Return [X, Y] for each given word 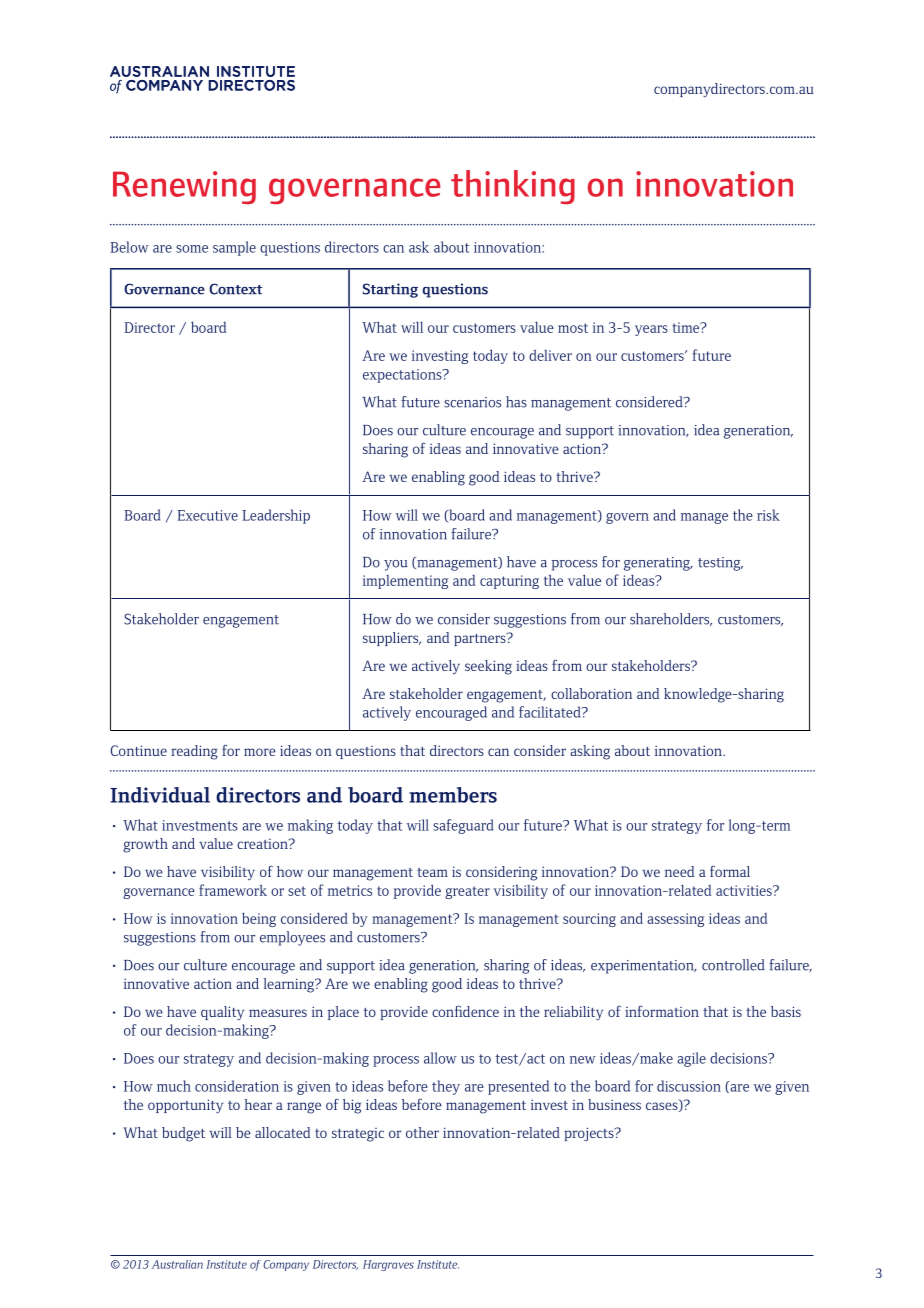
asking [590, 752]
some [192, 249]
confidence [465, 1011]
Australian [177, 1264]
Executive [207, 515]
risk [768, 515]
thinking [513, 187]
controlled [733, 965]
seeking [488, 667]
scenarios [472, 402]
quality [222, 1013]
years [651, 330]
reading [194, 752]
